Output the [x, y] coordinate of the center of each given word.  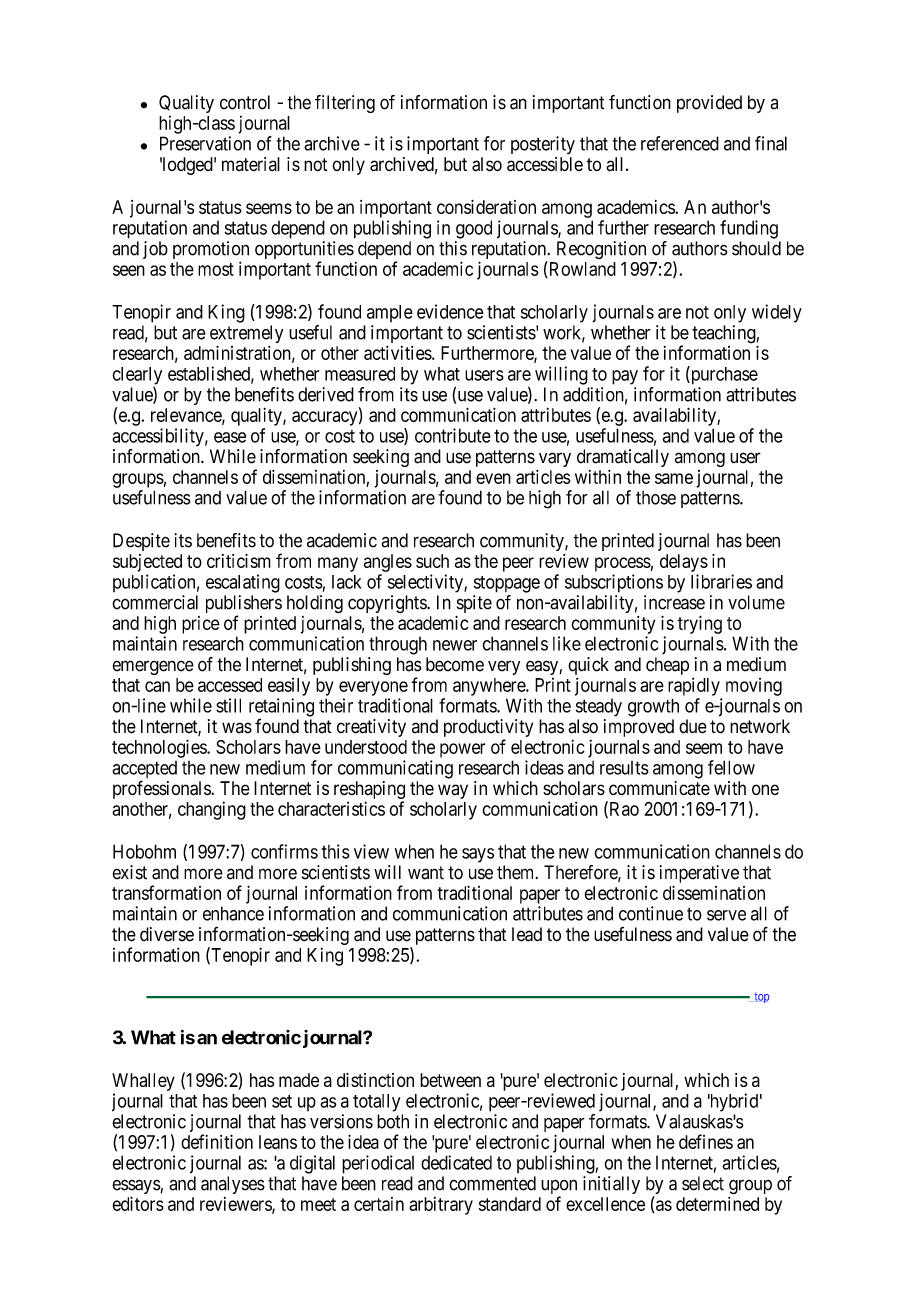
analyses [233, 1185]
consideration [486, 207]
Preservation [205, 143]
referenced [680, 143]
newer [455, 645]
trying [699, 625]
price [201, 625]
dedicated [456, 1162]
